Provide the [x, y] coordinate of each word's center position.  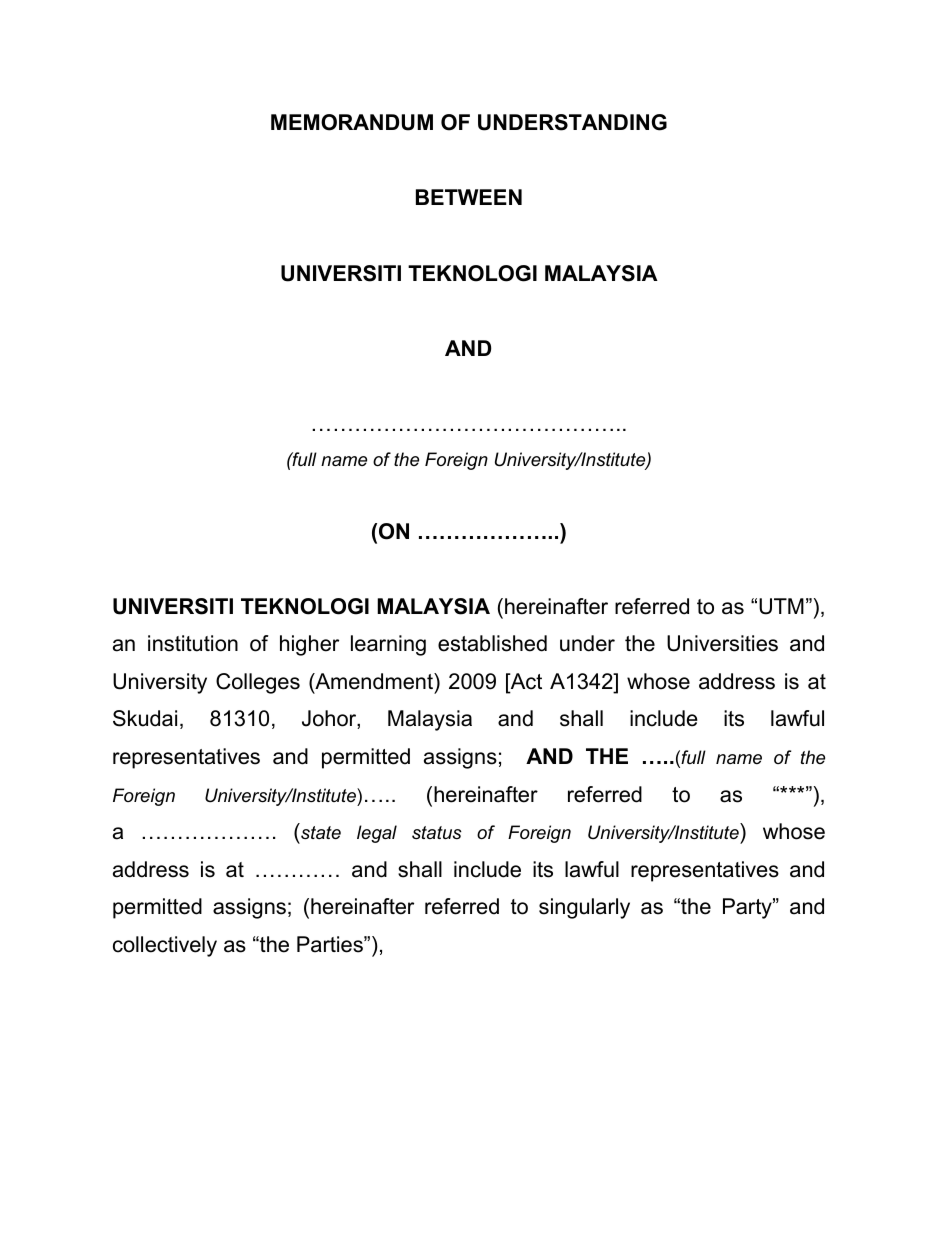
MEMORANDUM [352, 122]
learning [388, 645]
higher [309, 645]
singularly [584, 908]
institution [193, 643]
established [492, 643]
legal [377, 834]
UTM [781, 606]
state [321, 833]
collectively [165, 946]
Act [525, 682]
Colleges [258, 683]
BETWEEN [469, 197]
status [437, 832]
